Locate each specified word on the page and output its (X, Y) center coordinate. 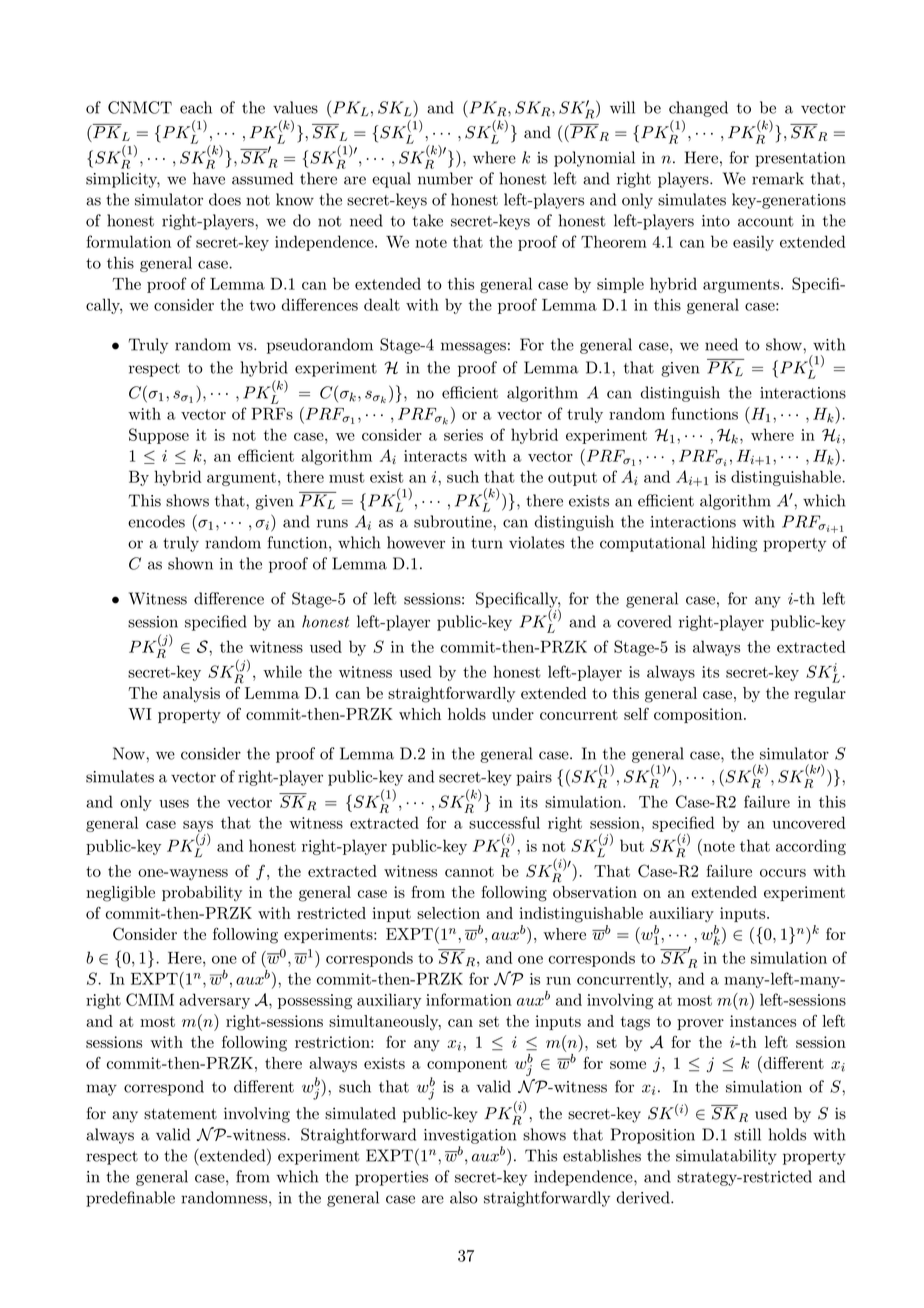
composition (698, 715)
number (445, 178)
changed (698, 109)
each (196, 107)
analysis (191, 695)
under (513, 714)
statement (180, 1114)
